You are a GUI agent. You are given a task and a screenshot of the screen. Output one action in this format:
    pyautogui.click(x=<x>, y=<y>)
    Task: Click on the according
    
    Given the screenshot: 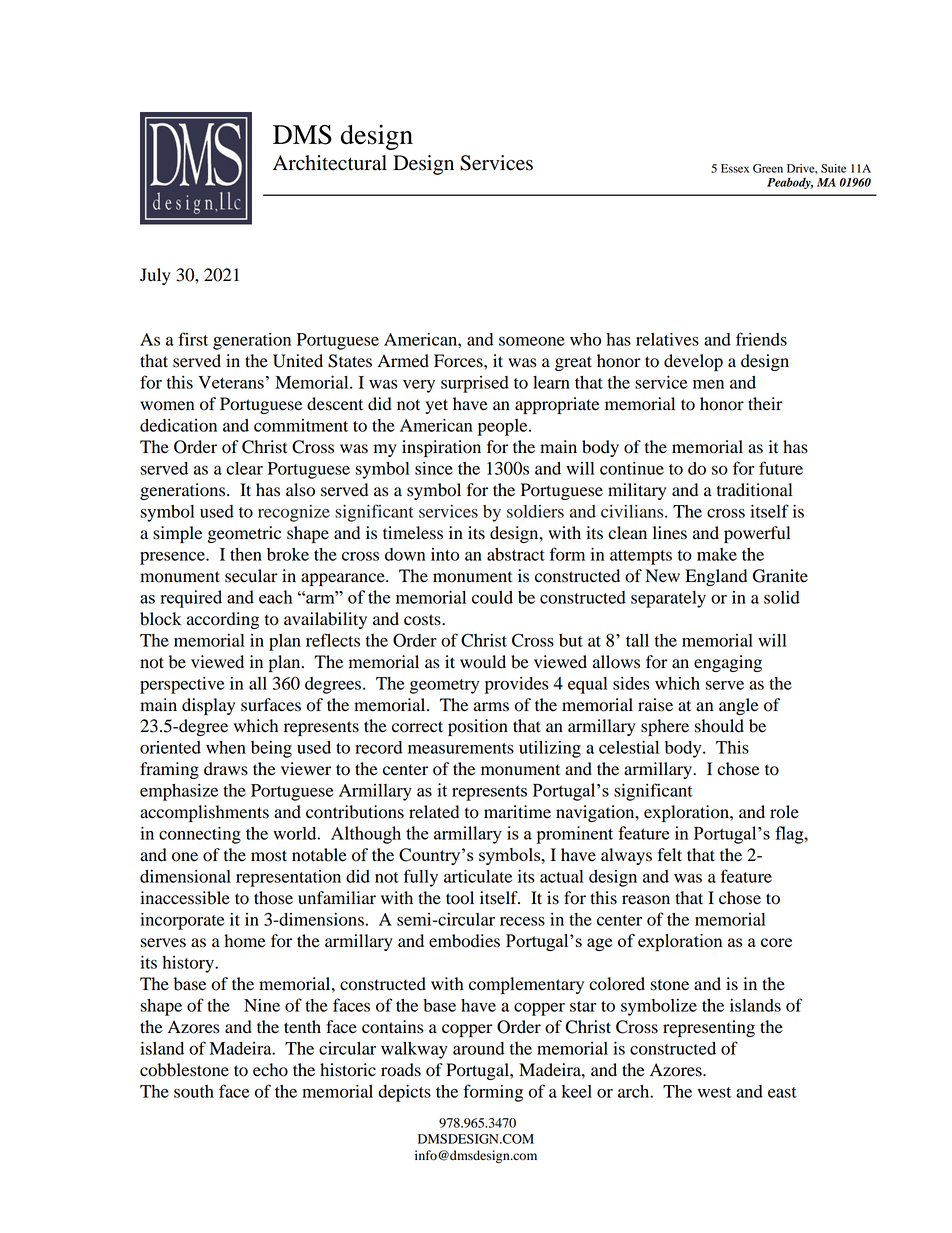 What is the action you would take?
    pyautogui.click(x=223, y=620)
